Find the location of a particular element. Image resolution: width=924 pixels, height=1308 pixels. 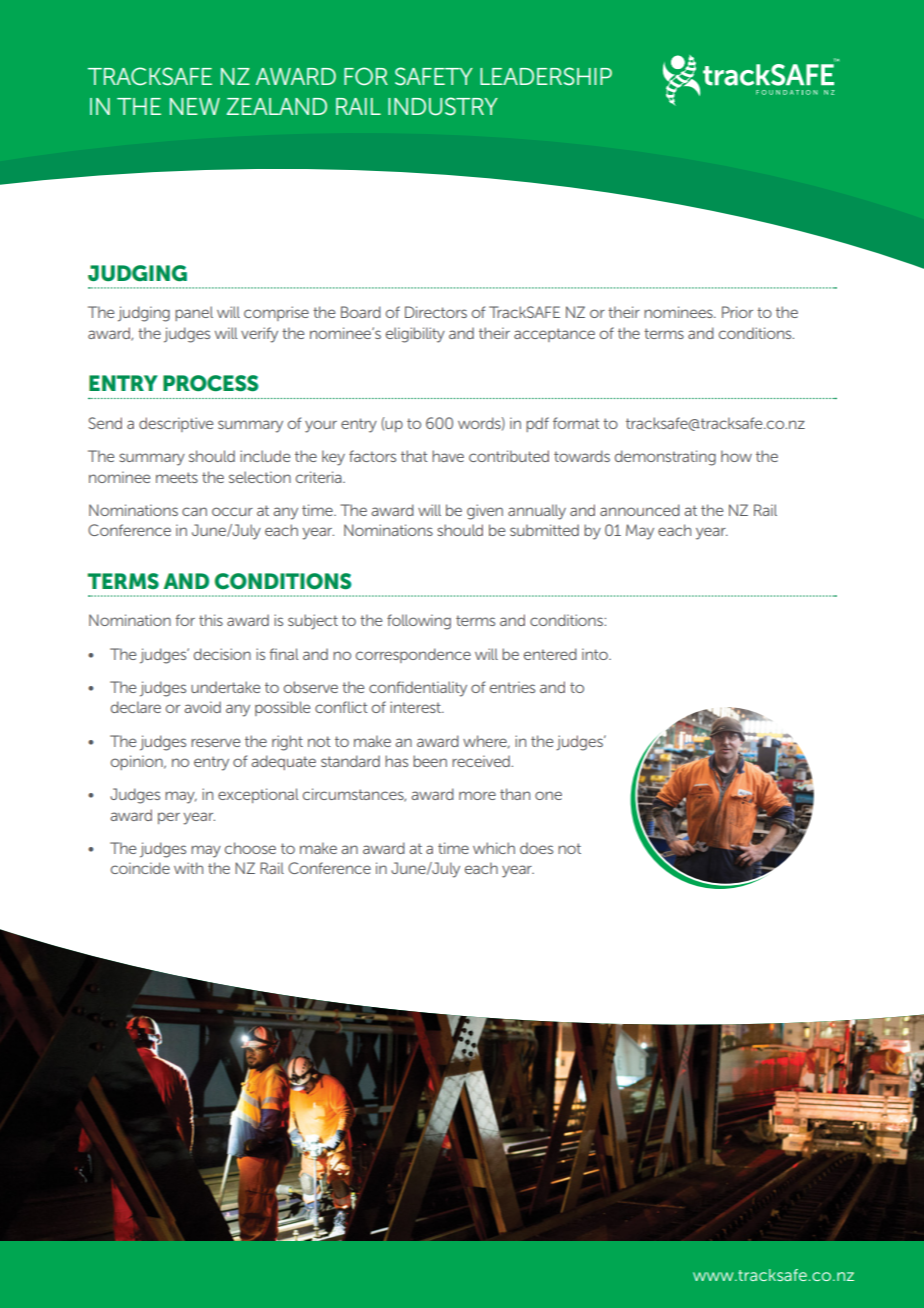

with is located at coordinates (188, 868).
